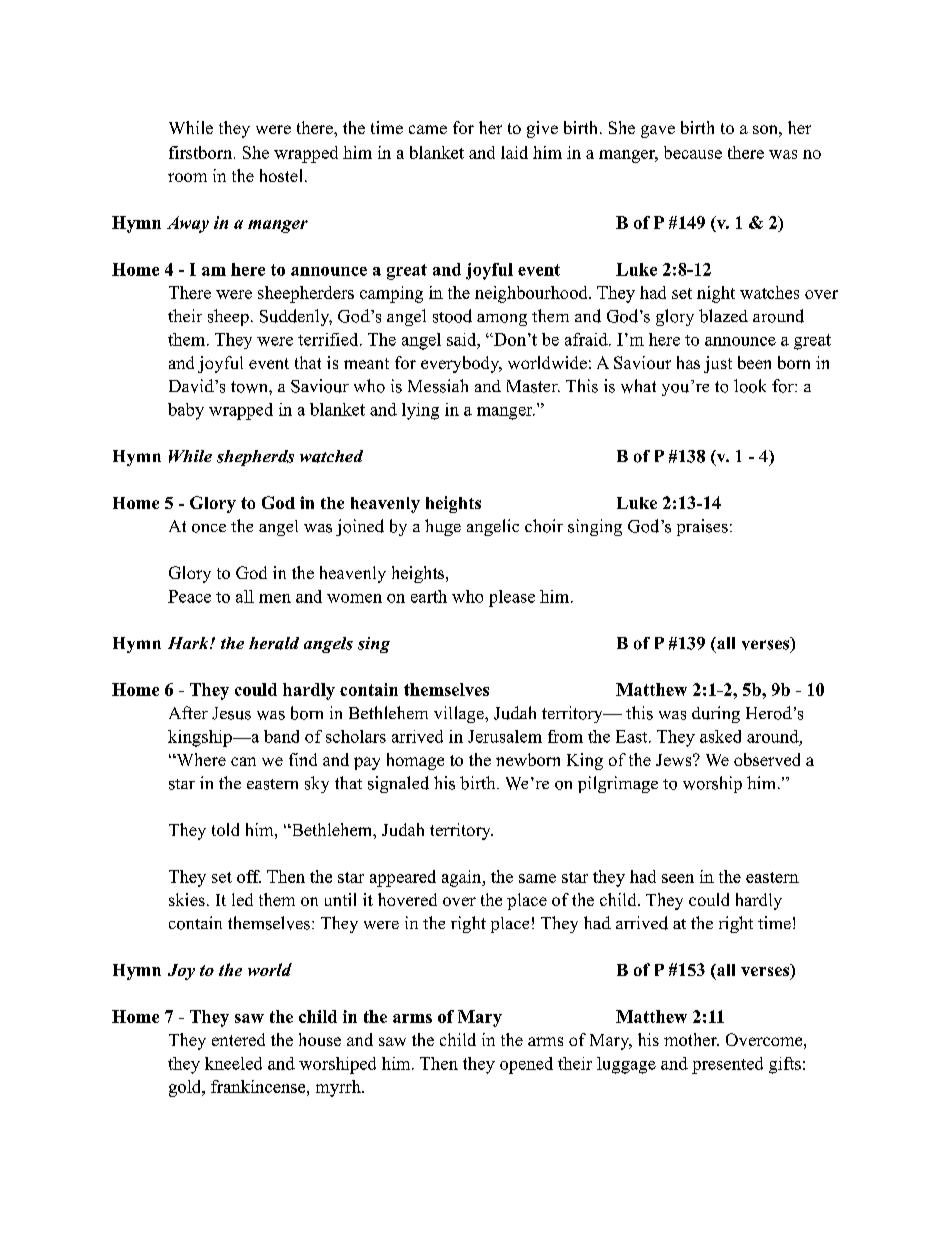  What do you see at coordinates (526, 1065) in the screenshot?
I see `opened` at bounding box center [526, 1065].
